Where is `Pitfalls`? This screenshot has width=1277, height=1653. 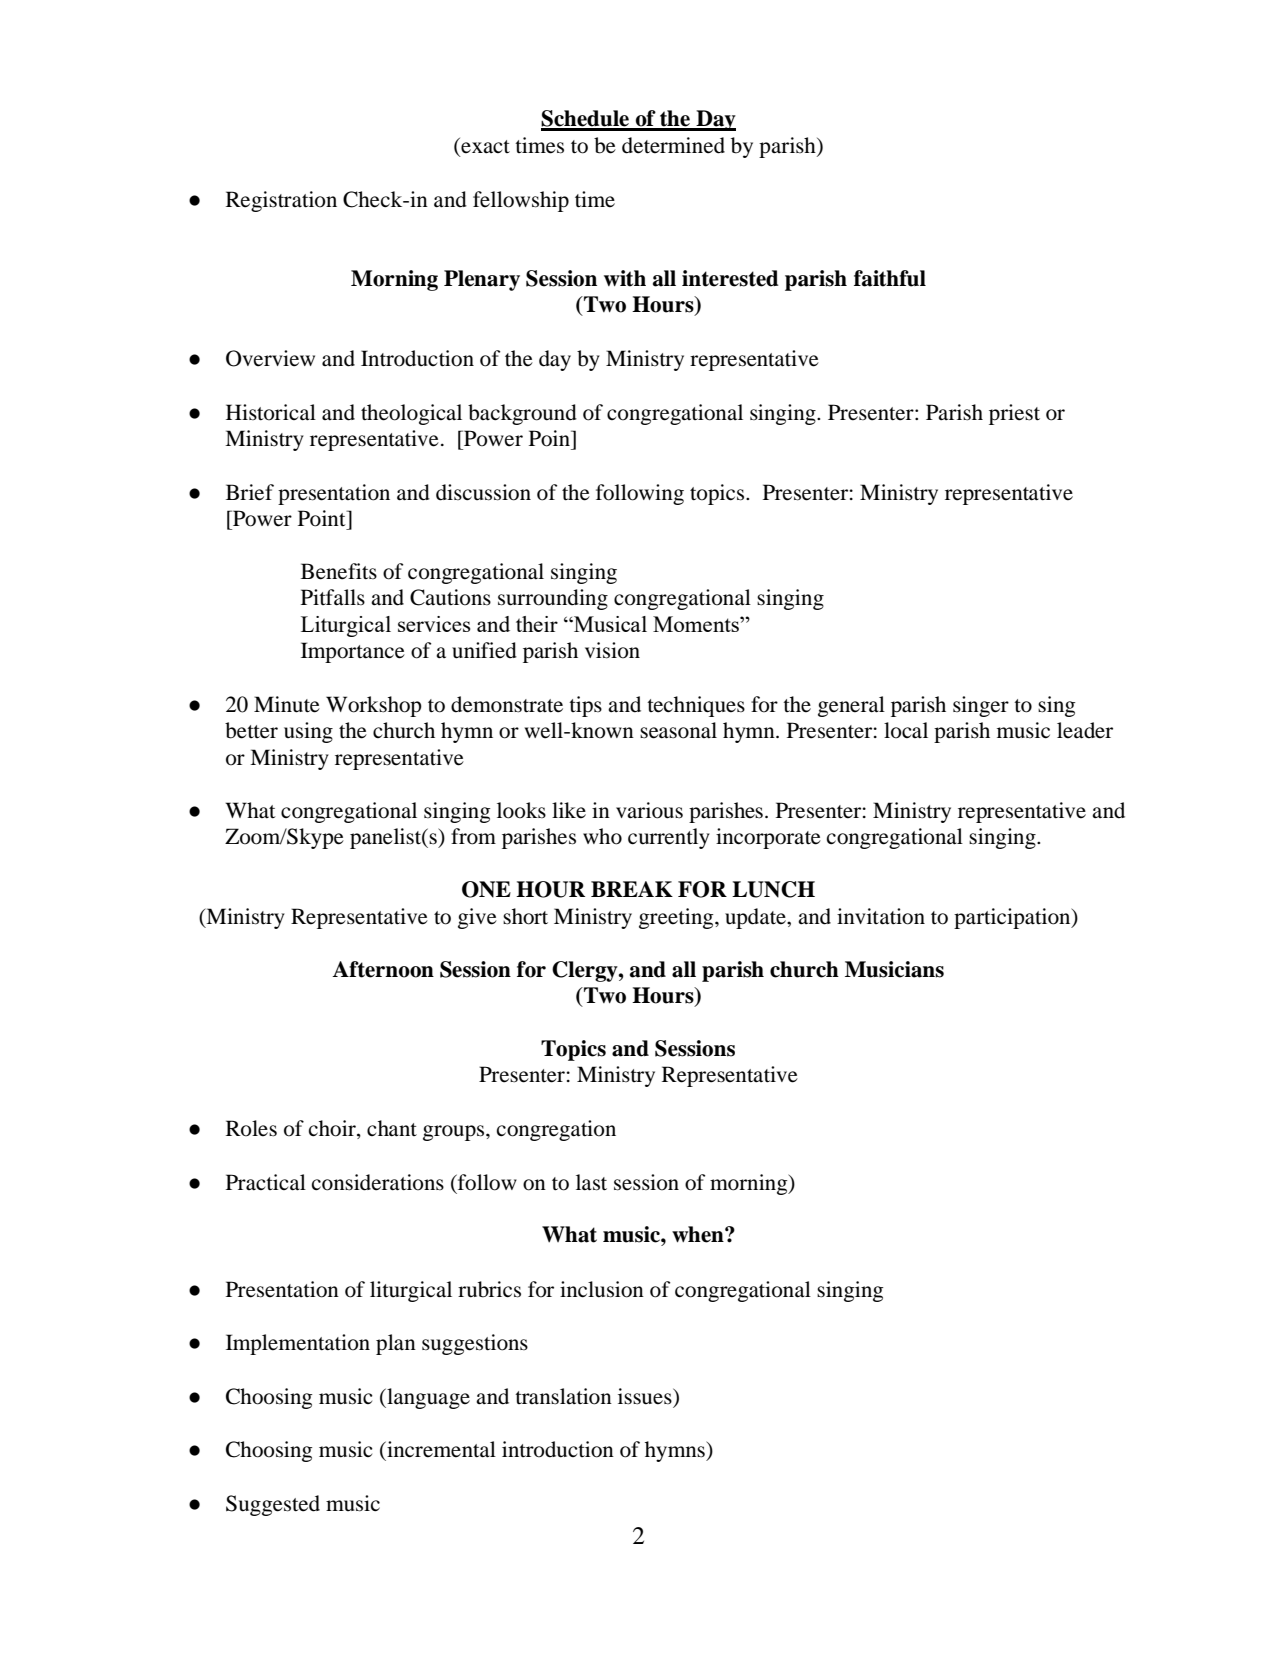
Pitfalls is located at coordinates (333, 597).
